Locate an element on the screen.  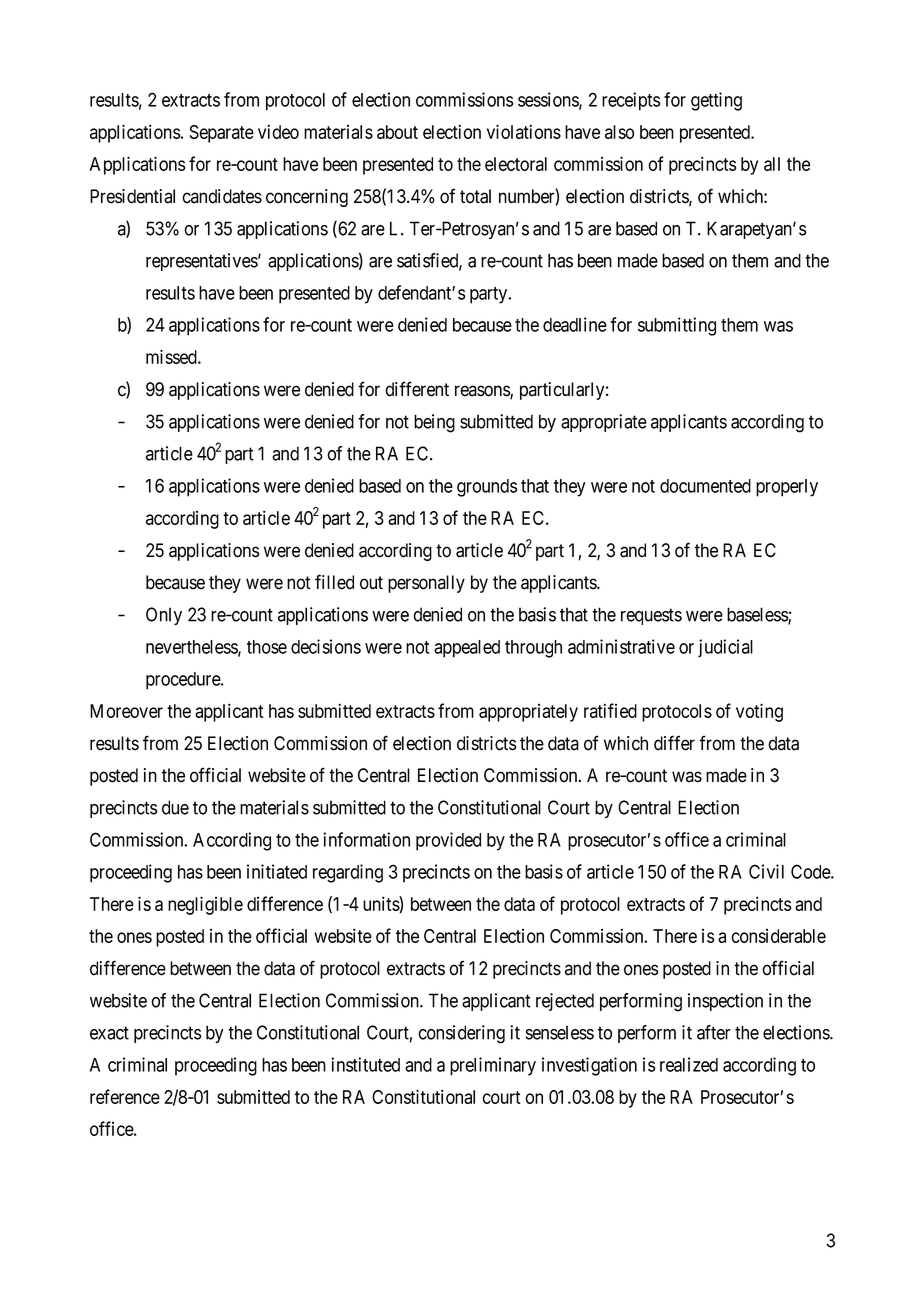
being is located at coordinates (434, 423).
